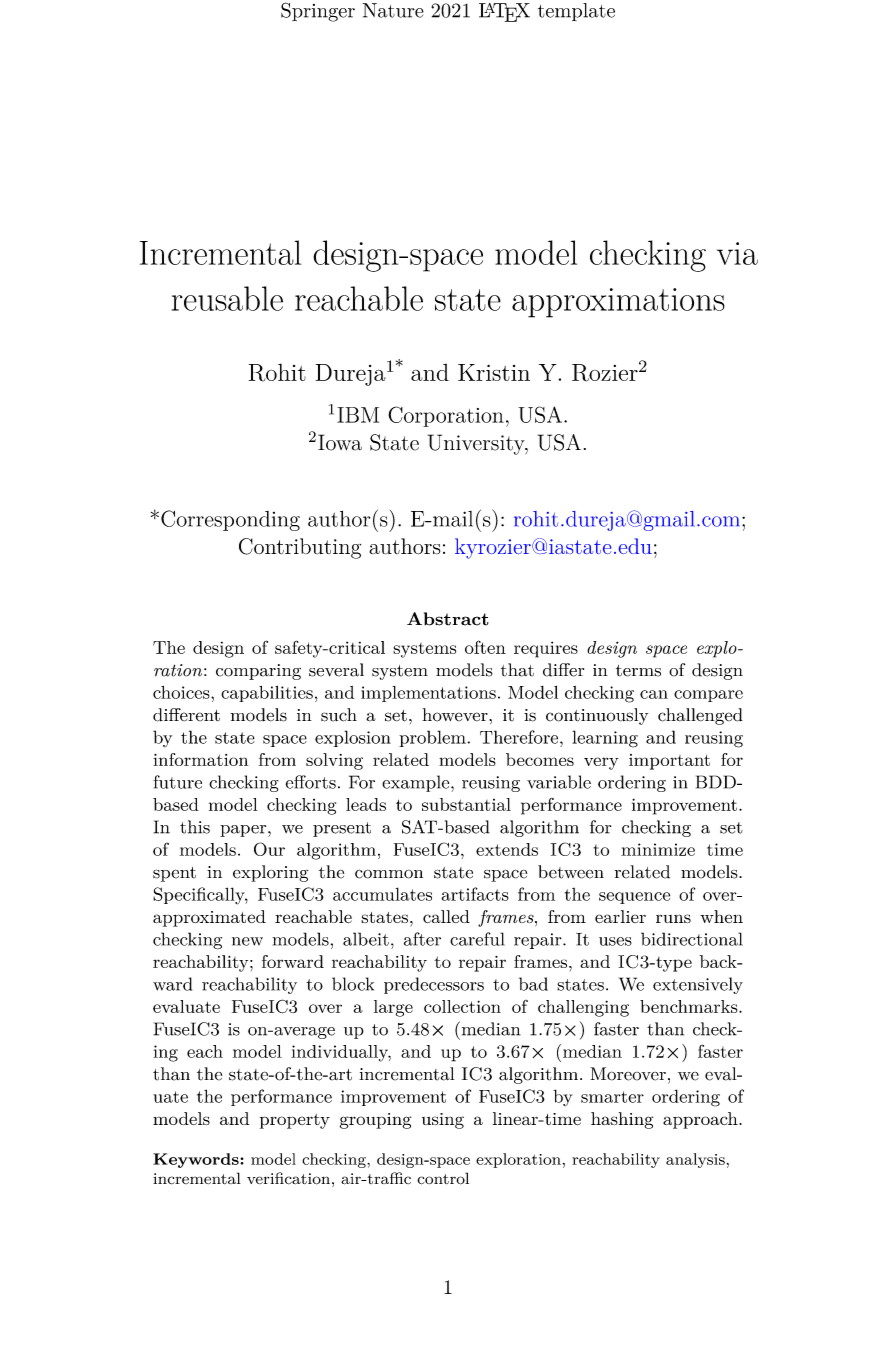 The image size is (896, 1359). What do you see at coordinates (197, 1160) in the screenshot?
I see `Keywords` at bounding box center [197, 1160].
